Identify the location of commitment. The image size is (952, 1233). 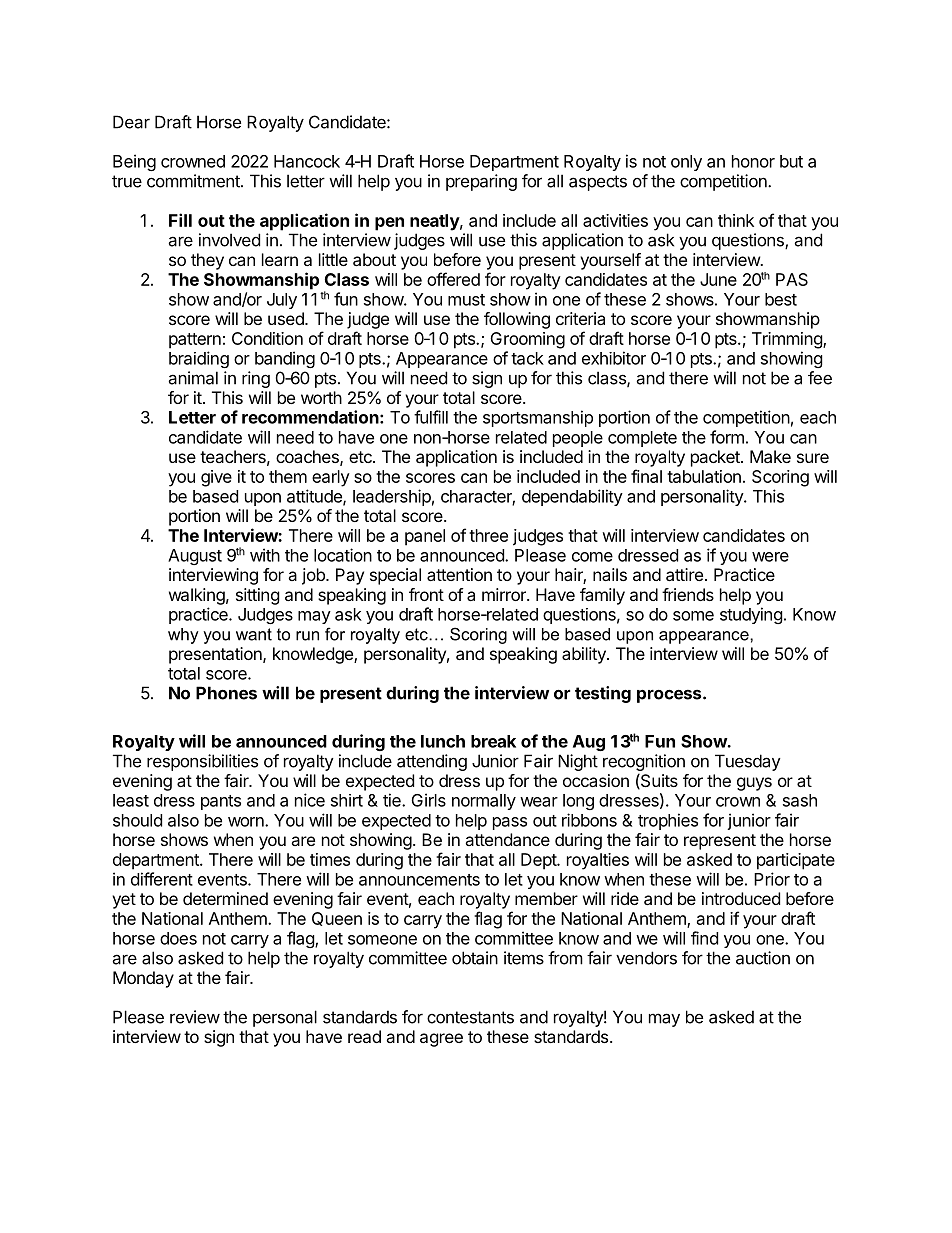
(194, 181).
